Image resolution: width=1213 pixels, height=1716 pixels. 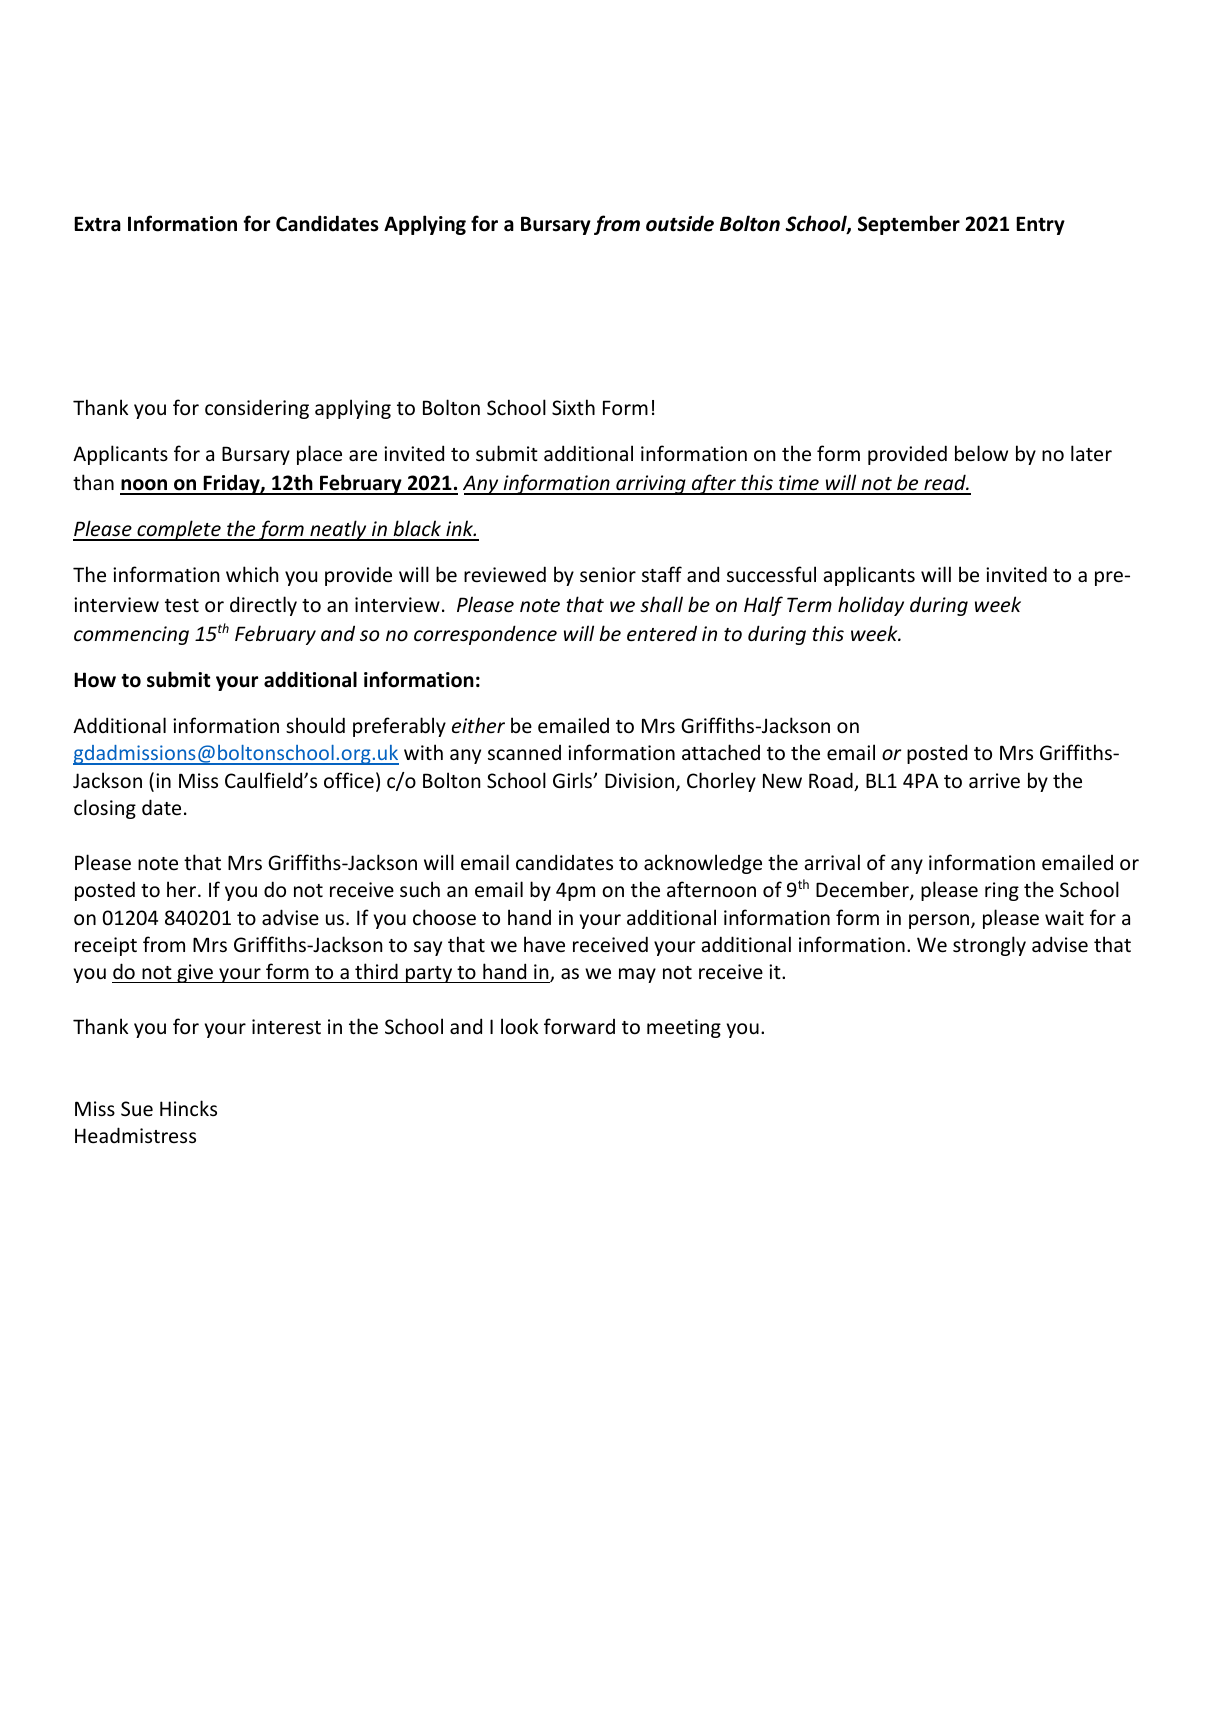 I want to click on arriving, so click(x=651, y=485).
